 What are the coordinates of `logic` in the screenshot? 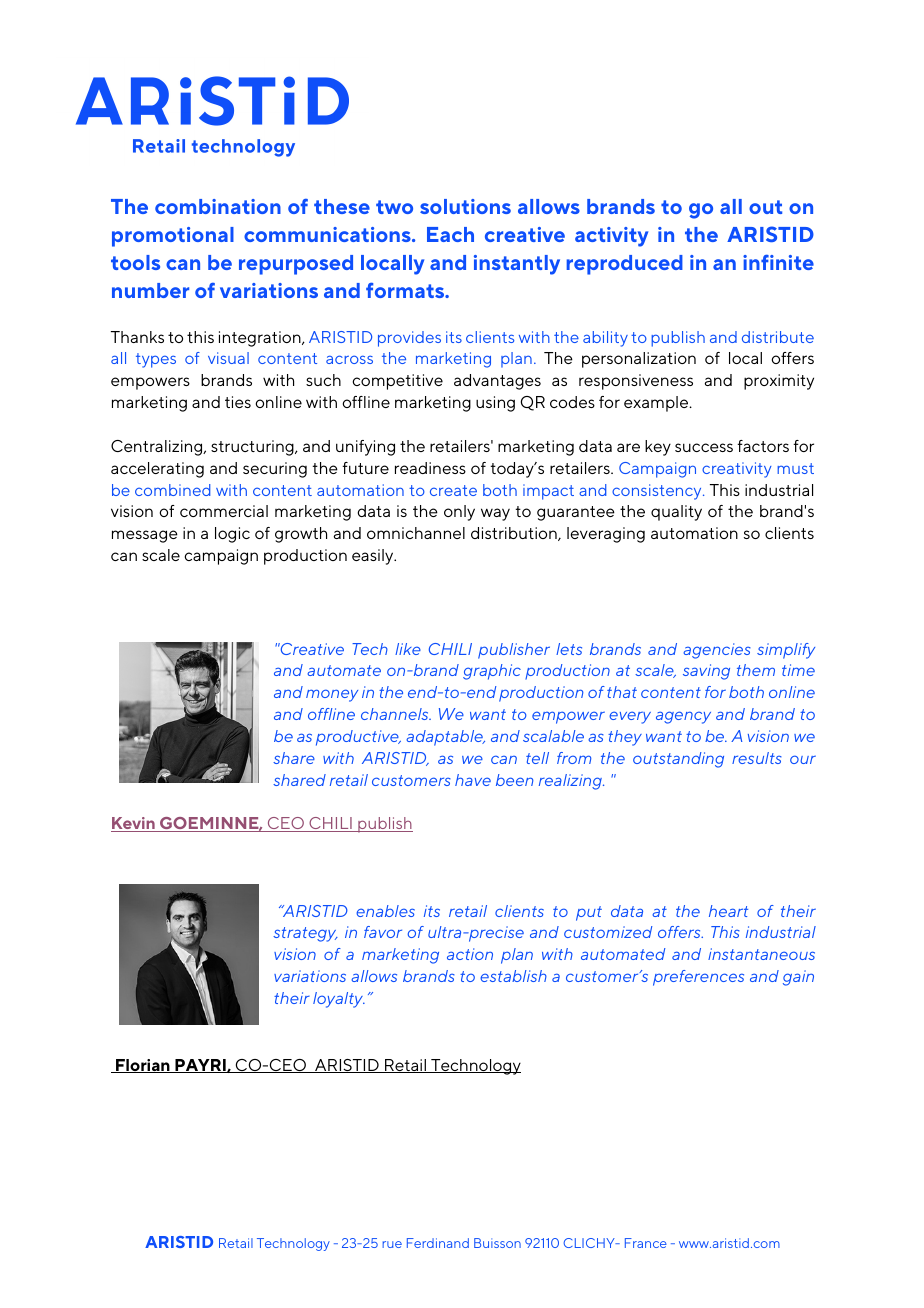 It's located at (232, 535).
